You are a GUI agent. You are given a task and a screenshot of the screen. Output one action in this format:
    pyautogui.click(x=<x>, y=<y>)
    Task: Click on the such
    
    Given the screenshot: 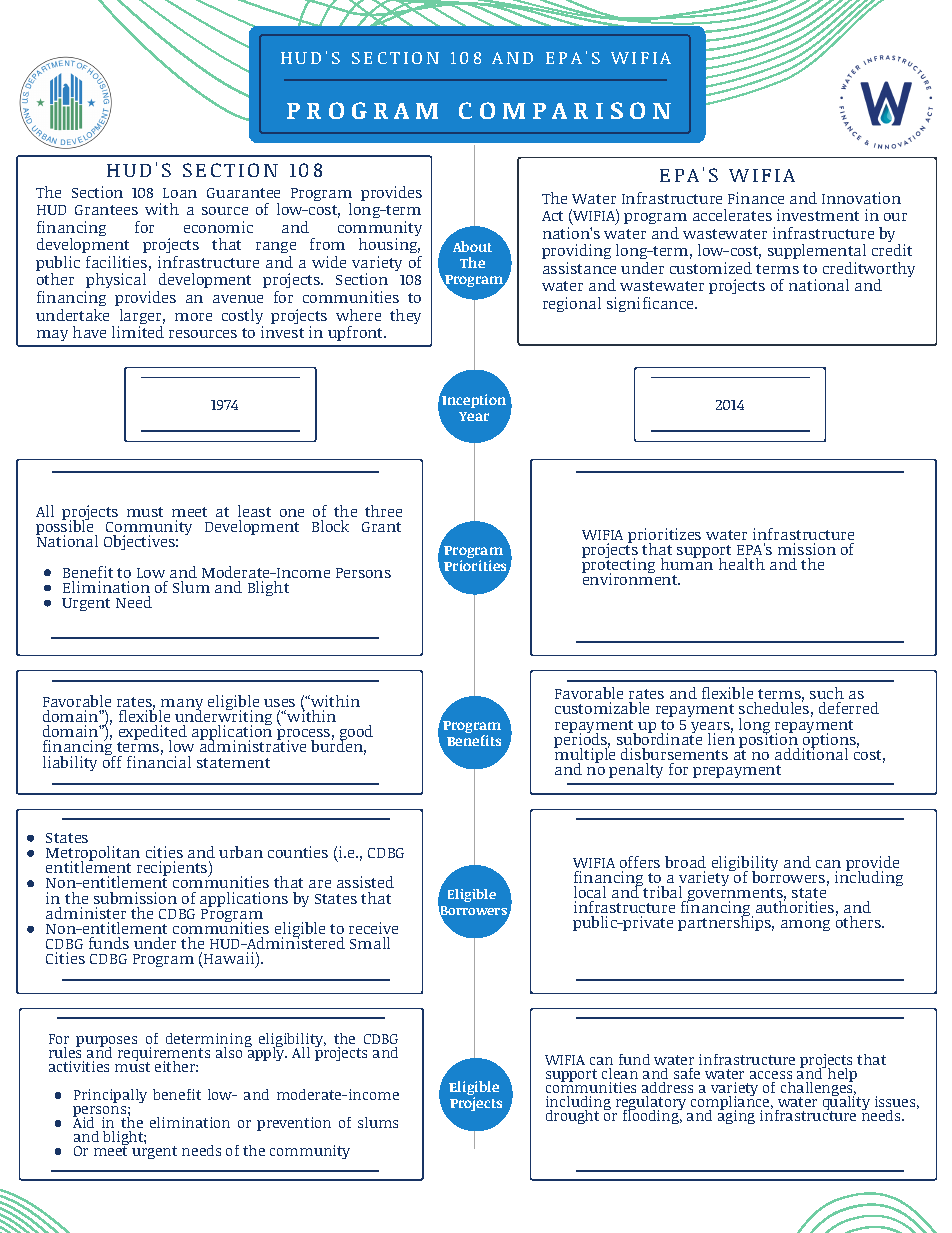 What is the action you would take?
    pyautogui.click(x=827, y=693)
